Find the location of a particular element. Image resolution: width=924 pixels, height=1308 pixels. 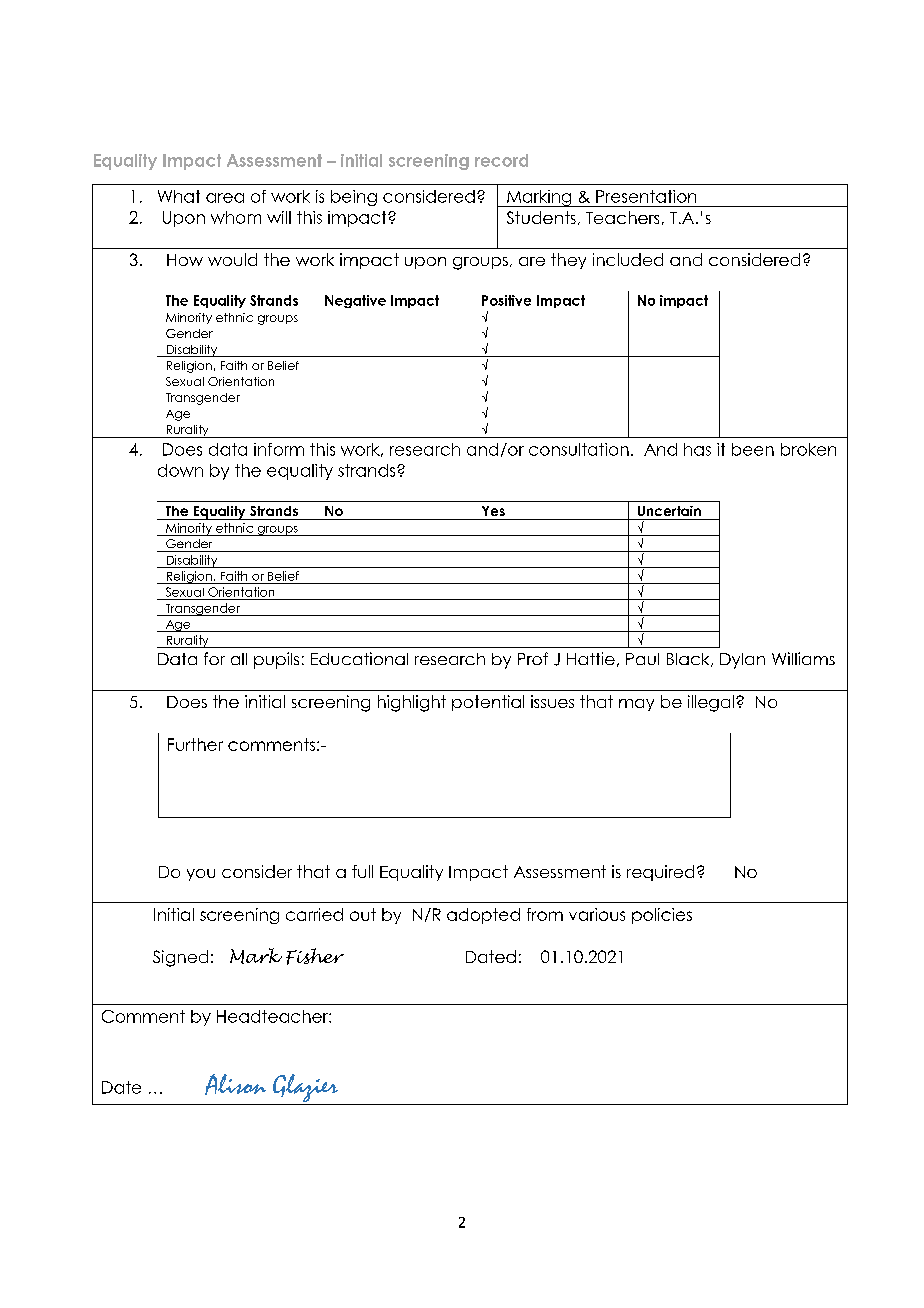

been is located at coordinates (753, 449).
